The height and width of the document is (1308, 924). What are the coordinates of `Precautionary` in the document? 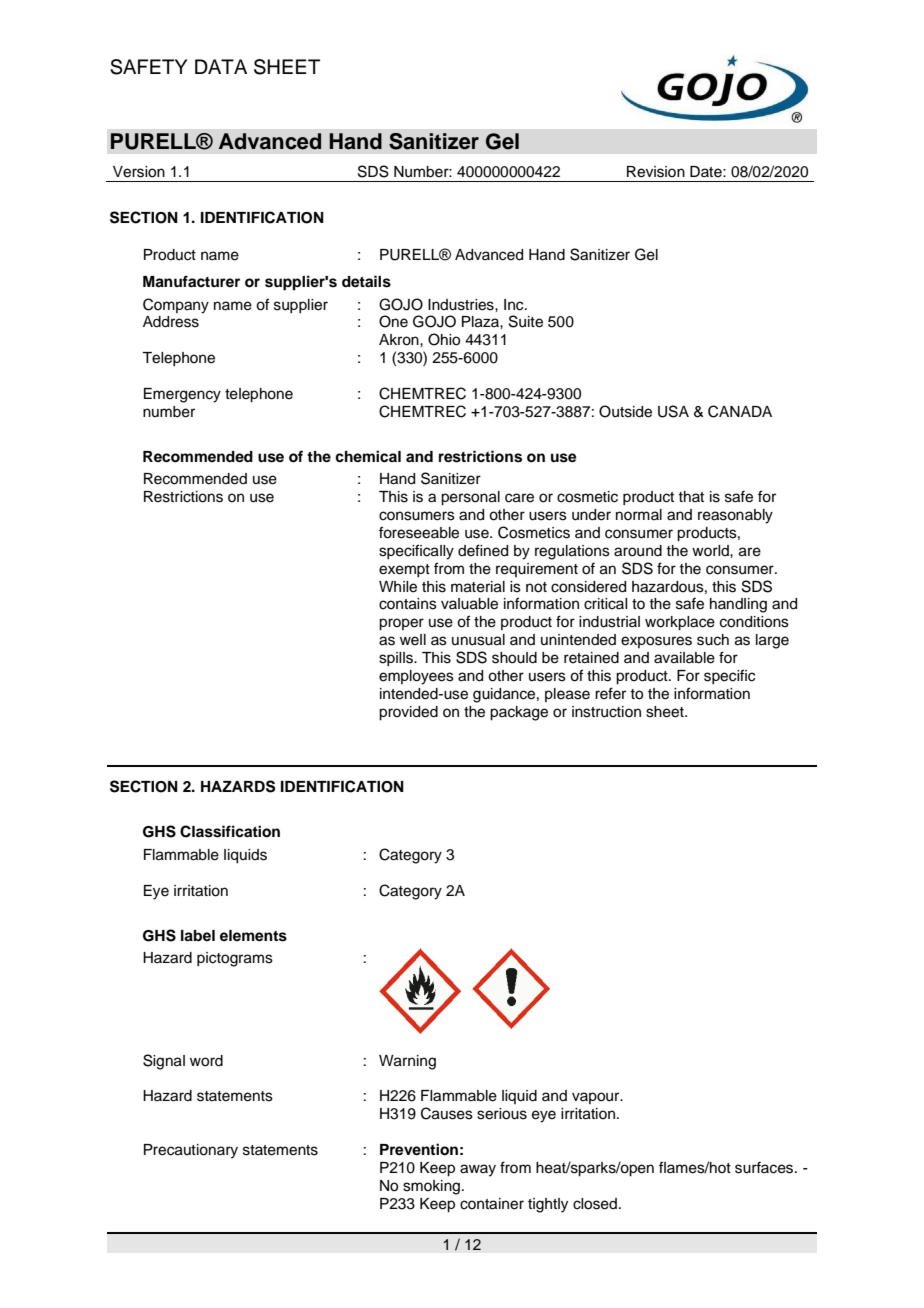 It's located at (191, 1151).
